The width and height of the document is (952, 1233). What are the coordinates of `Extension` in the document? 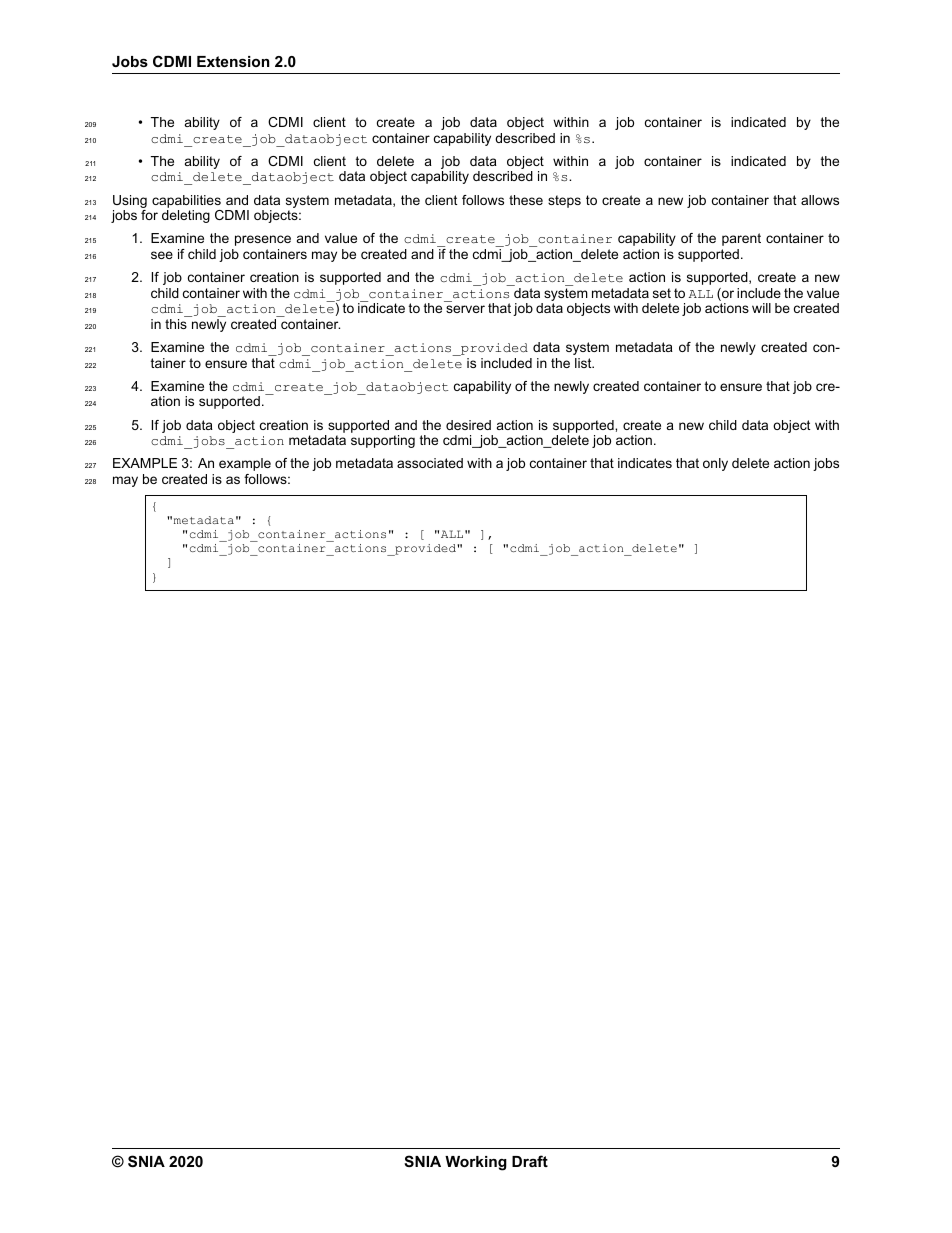 It's located at (233, 61).
